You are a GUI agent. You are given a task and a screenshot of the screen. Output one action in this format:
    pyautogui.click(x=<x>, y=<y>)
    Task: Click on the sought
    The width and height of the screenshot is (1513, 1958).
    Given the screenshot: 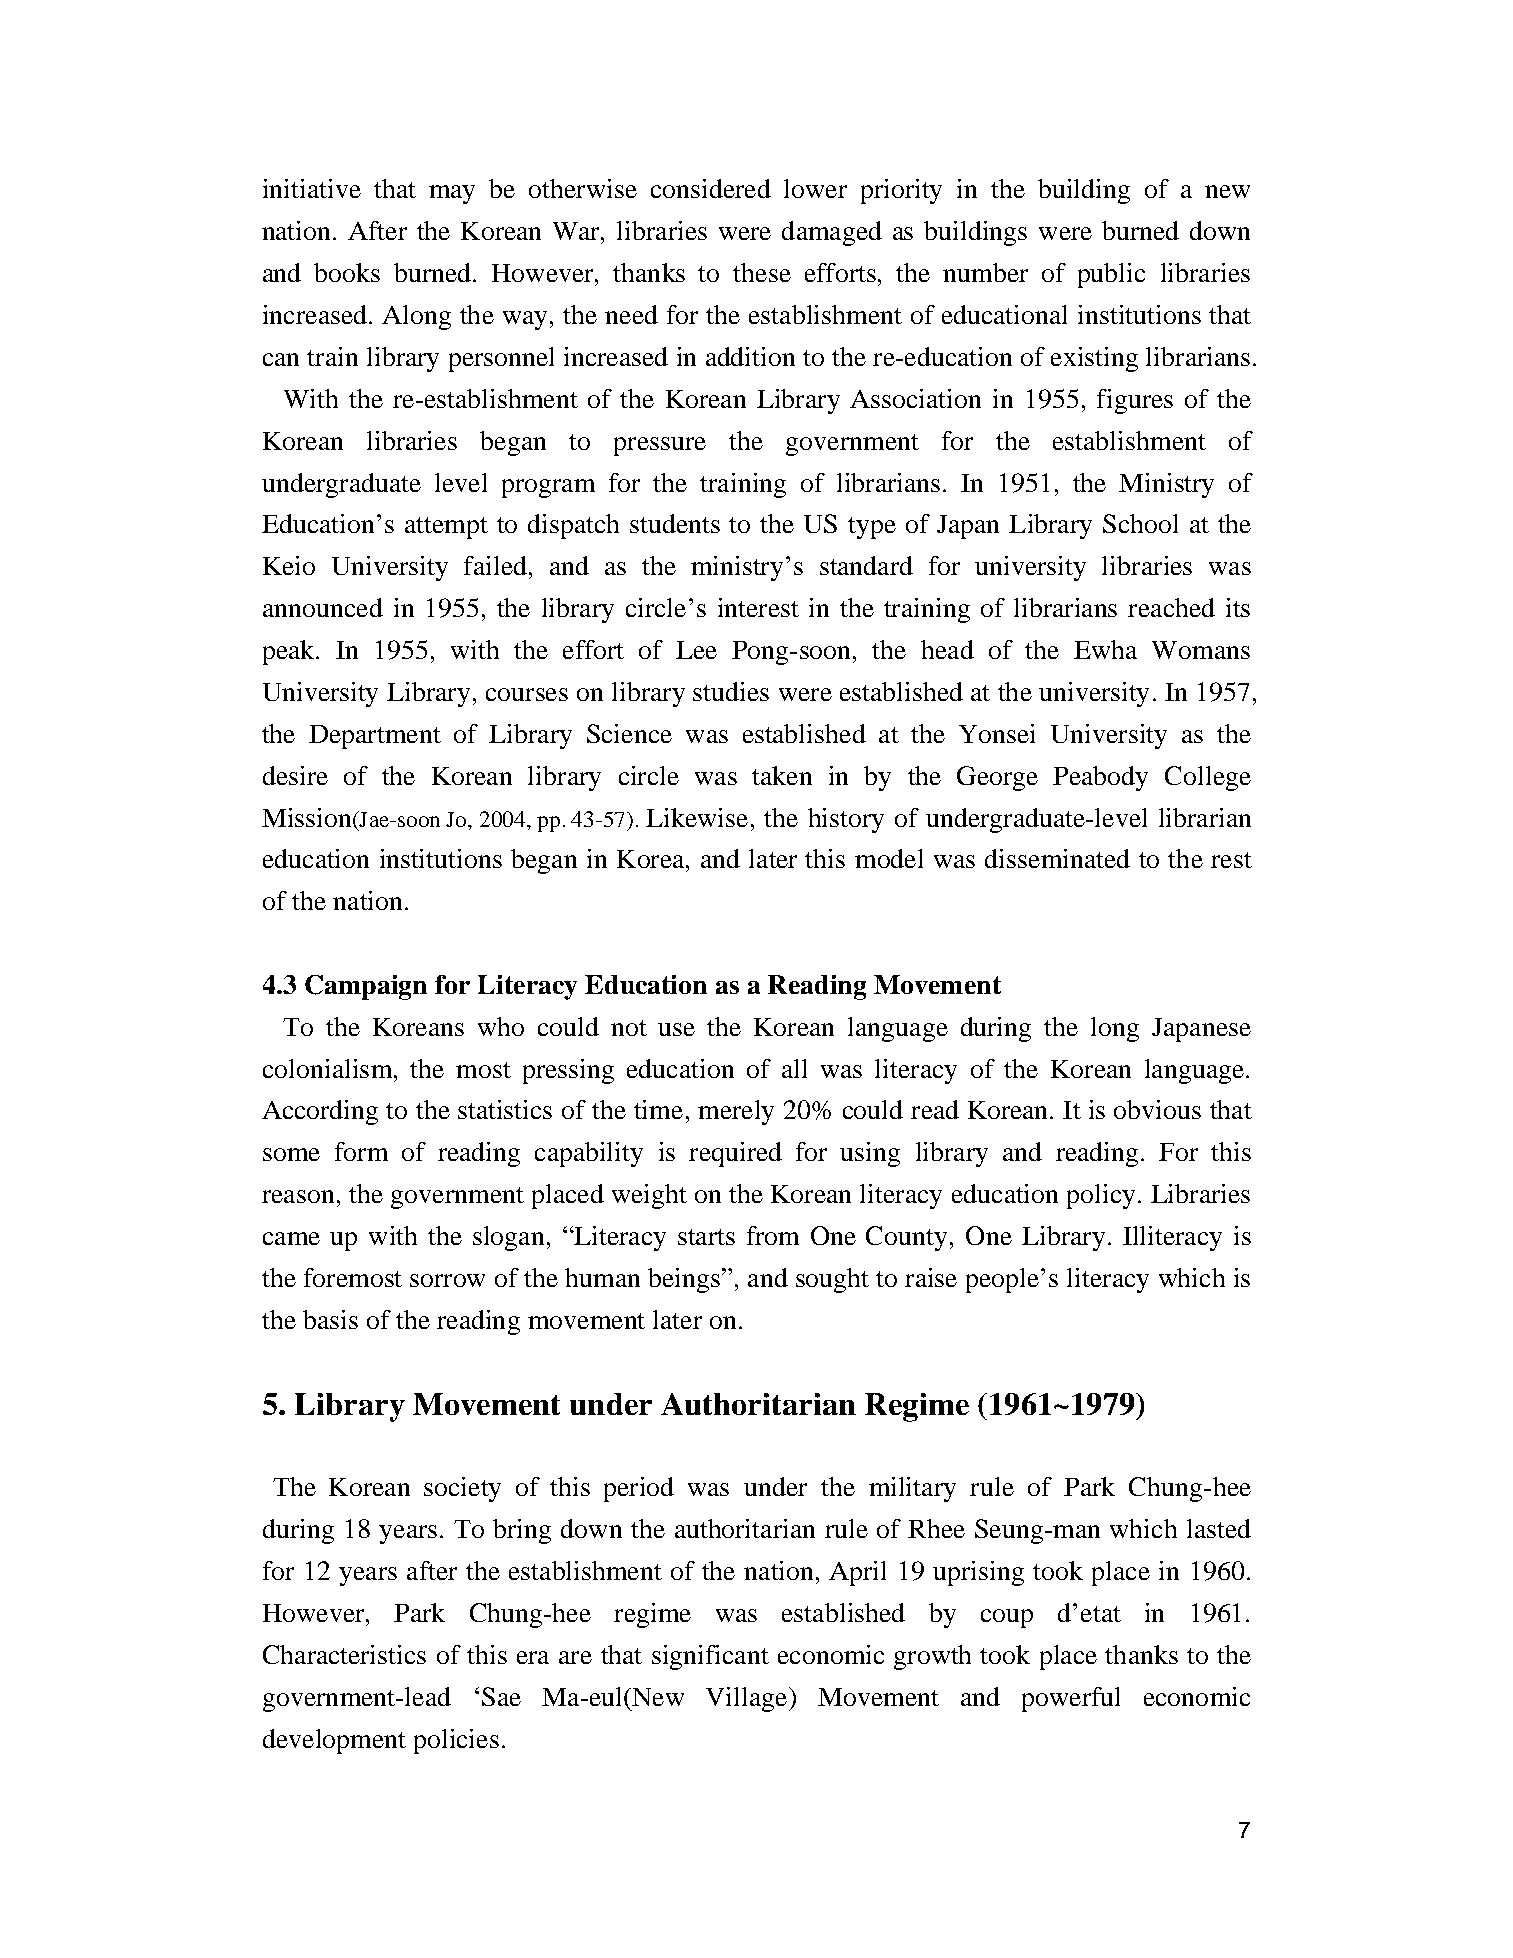 What is the action you would take?
    pyautogui.click(x=832, y=1280)
